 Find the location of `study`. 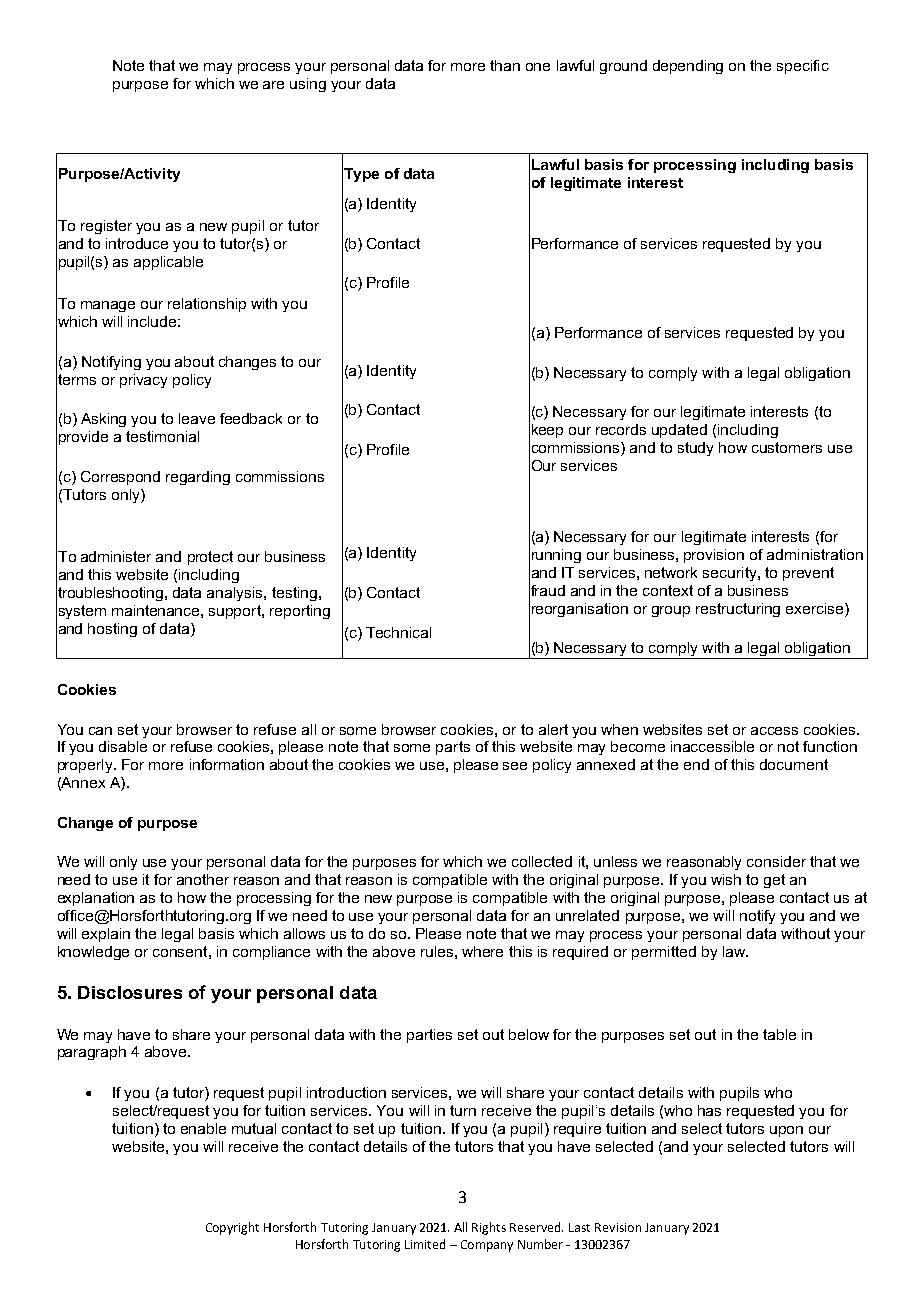

study is located at coordinates (695, 449).
